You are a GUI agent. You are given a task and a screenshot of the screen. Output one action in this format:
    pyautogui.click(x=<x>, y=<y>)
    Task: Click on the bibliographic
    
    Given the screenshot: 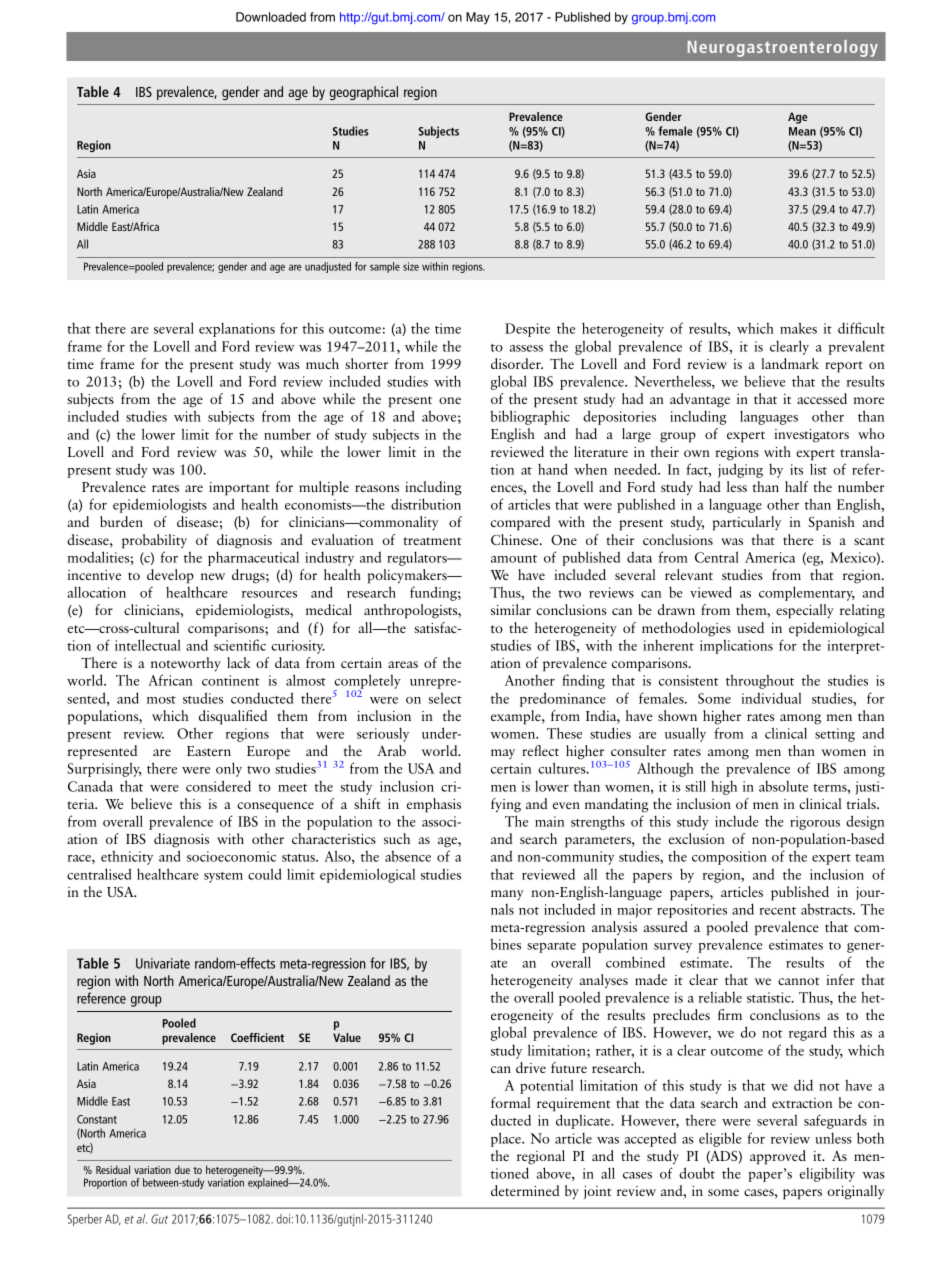 What is the action you would take?
    pyautogui.click(x=530, y=417)
